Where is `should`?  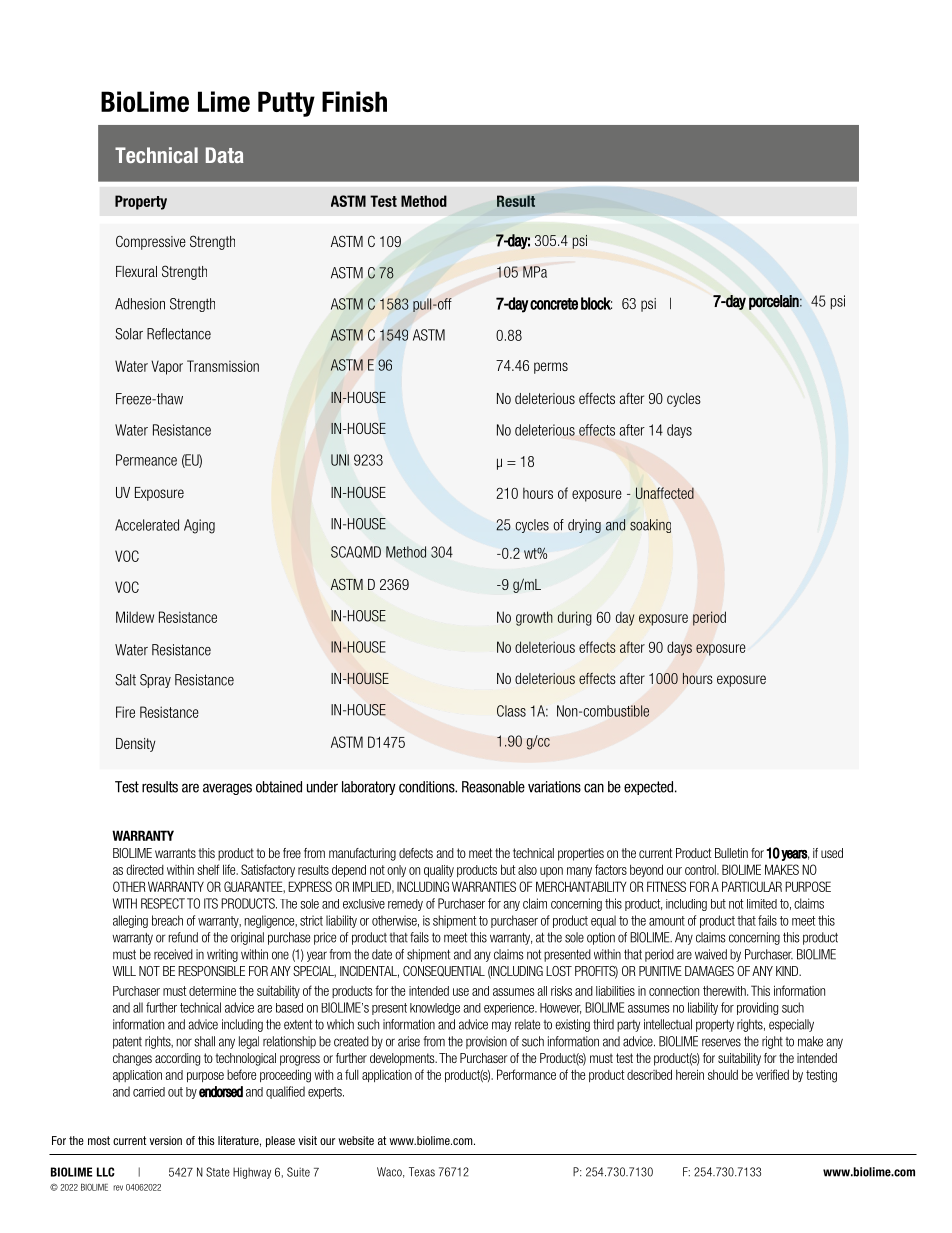
should is located at coordinates (723, 1075).
